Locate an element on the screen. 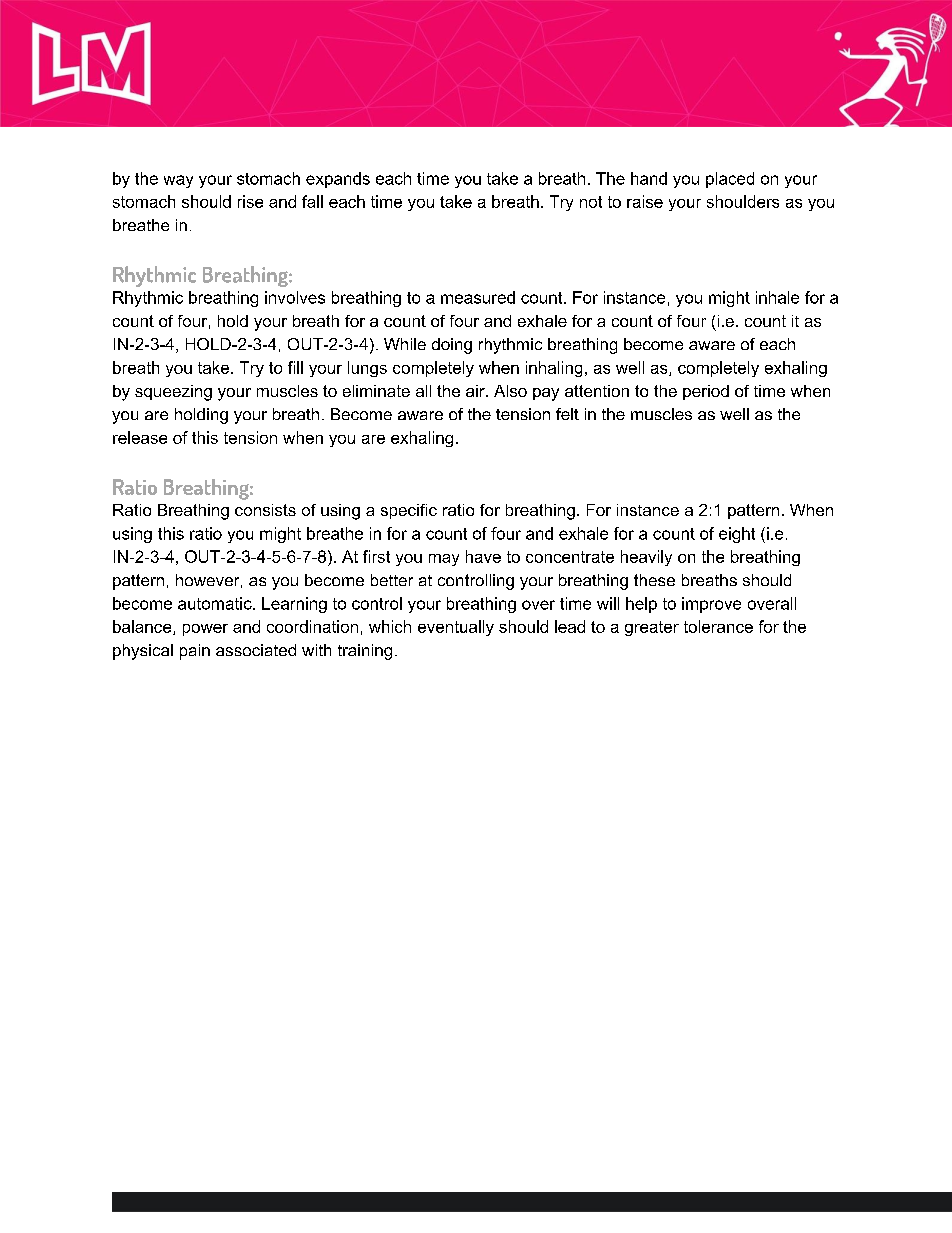 The height and width of the screenshot is (1233, 952). period is located at coordinates (706, 392).
